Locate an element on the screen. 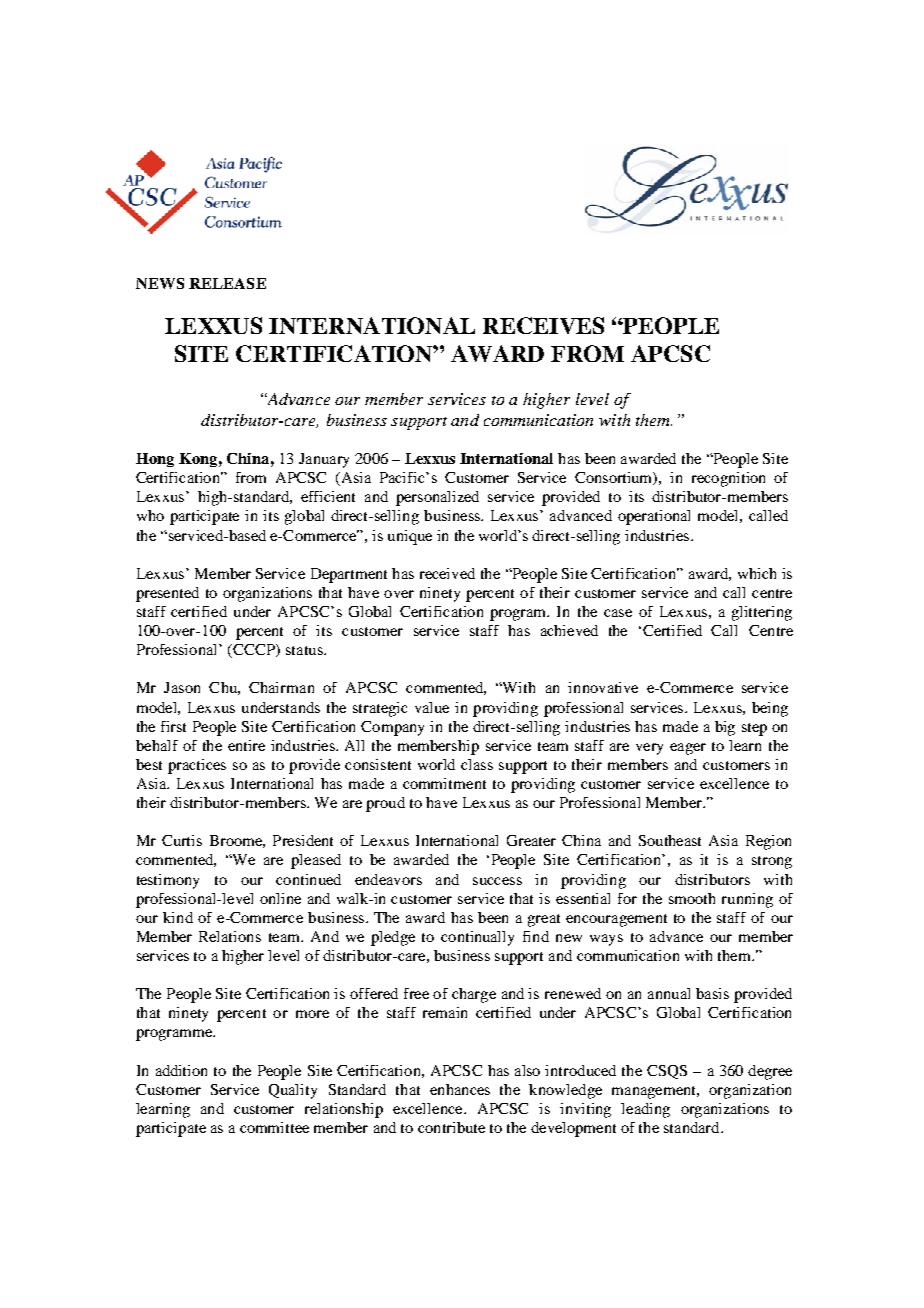 This screenshot has height=1308, width=924. Jason is located at coordinates (182, 687).
